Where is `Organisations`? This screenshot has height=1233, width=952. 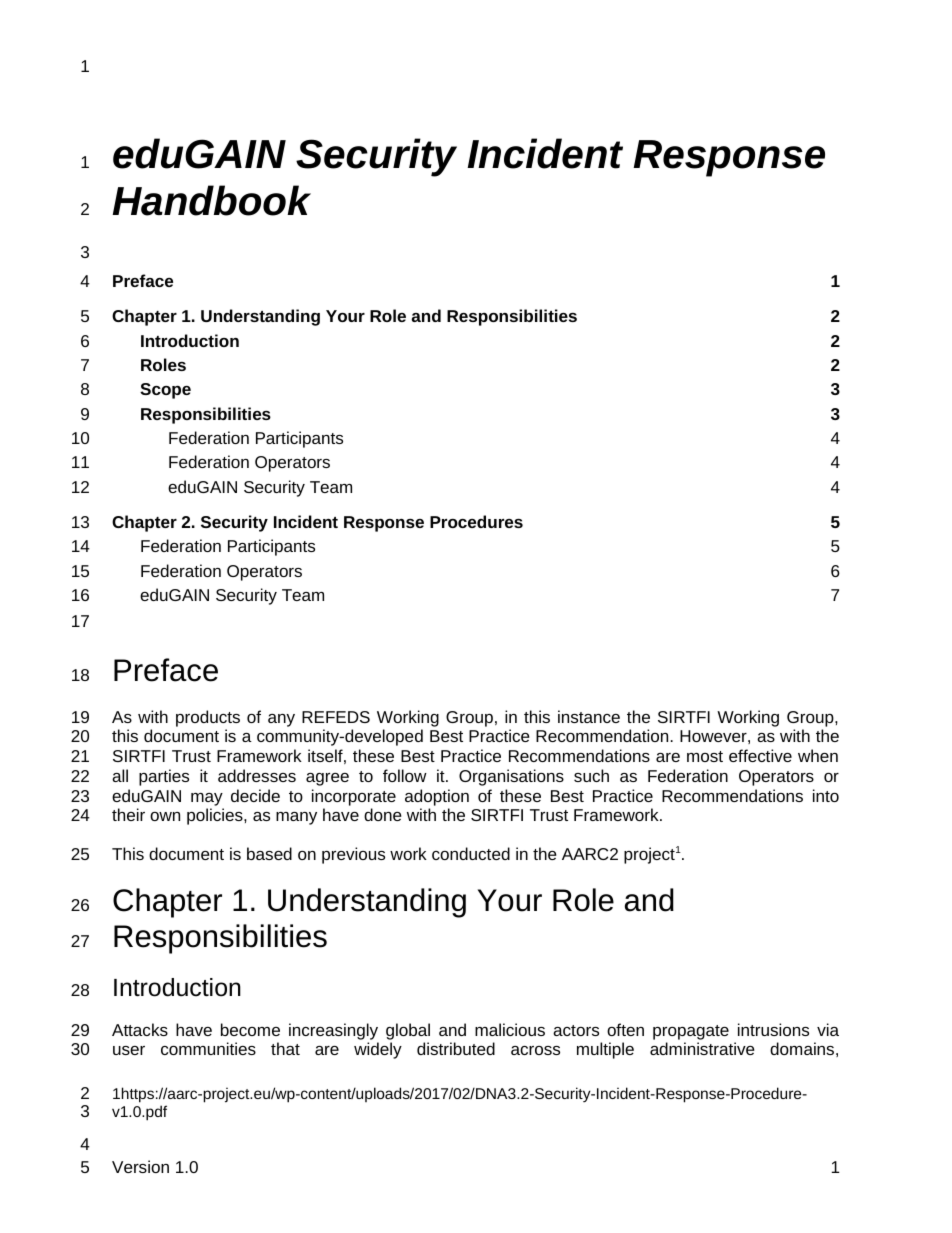 Organisations is located at coordinates (511, 777).
